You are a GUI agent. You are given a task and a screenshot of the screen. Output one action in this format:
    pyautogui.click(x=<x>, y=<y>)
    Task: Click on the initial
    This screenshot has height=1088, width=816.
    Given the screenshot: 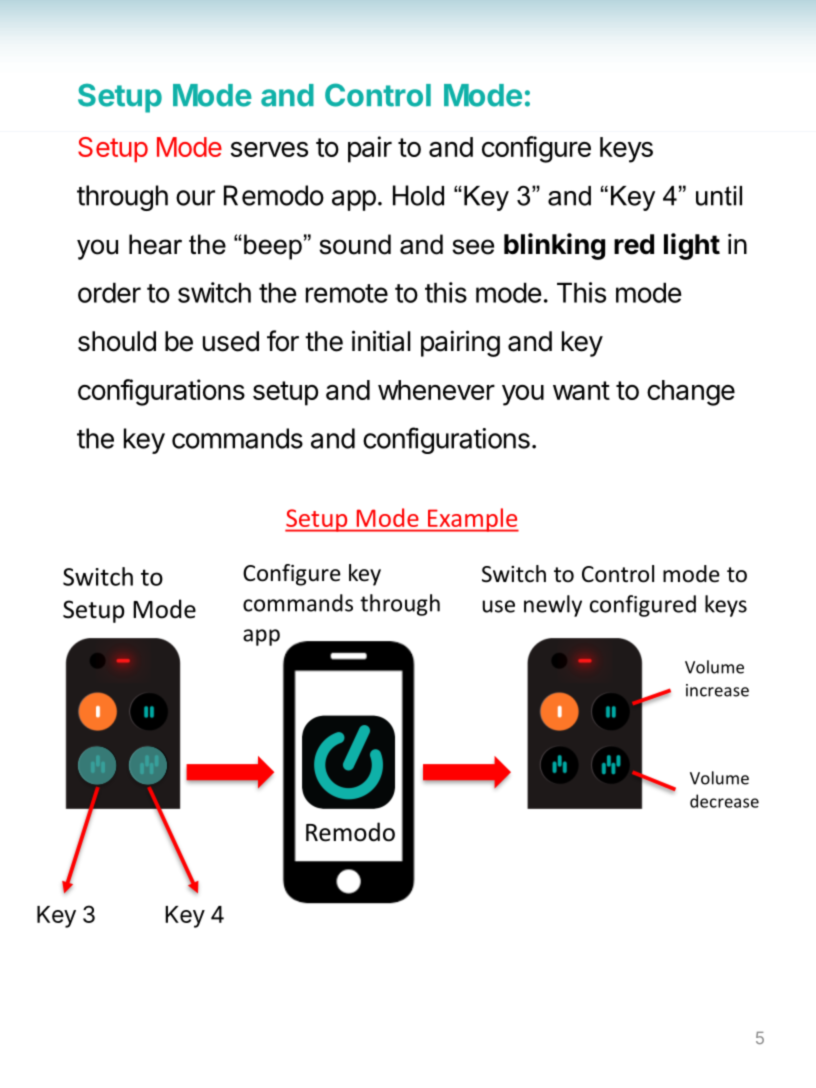 What is the action you would take?
    pyautogui.click(x=381, y=341)
